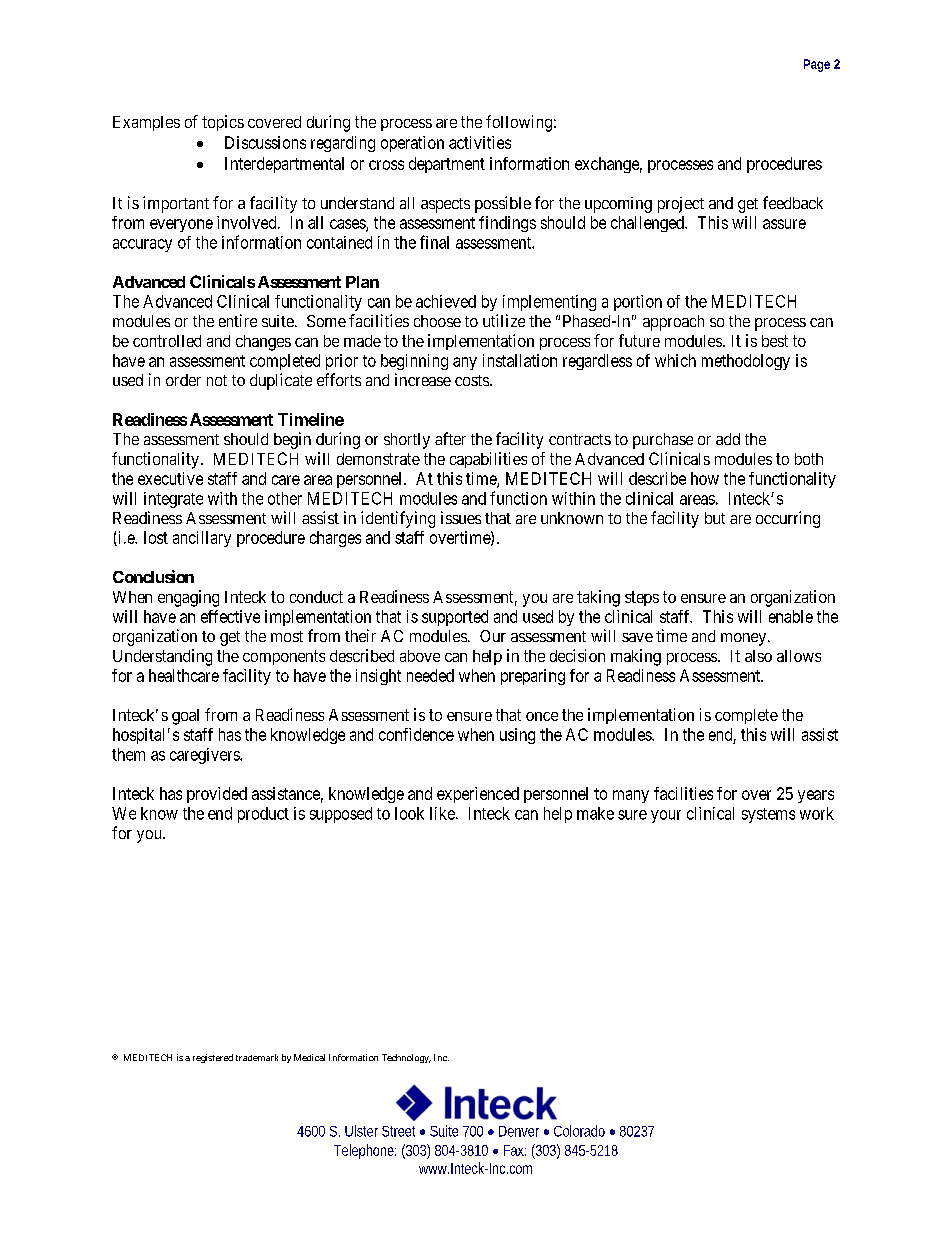  What do you see at coordinates (213, 1058) in the image?
I see `registered` at bounding box center [213, 1058].
